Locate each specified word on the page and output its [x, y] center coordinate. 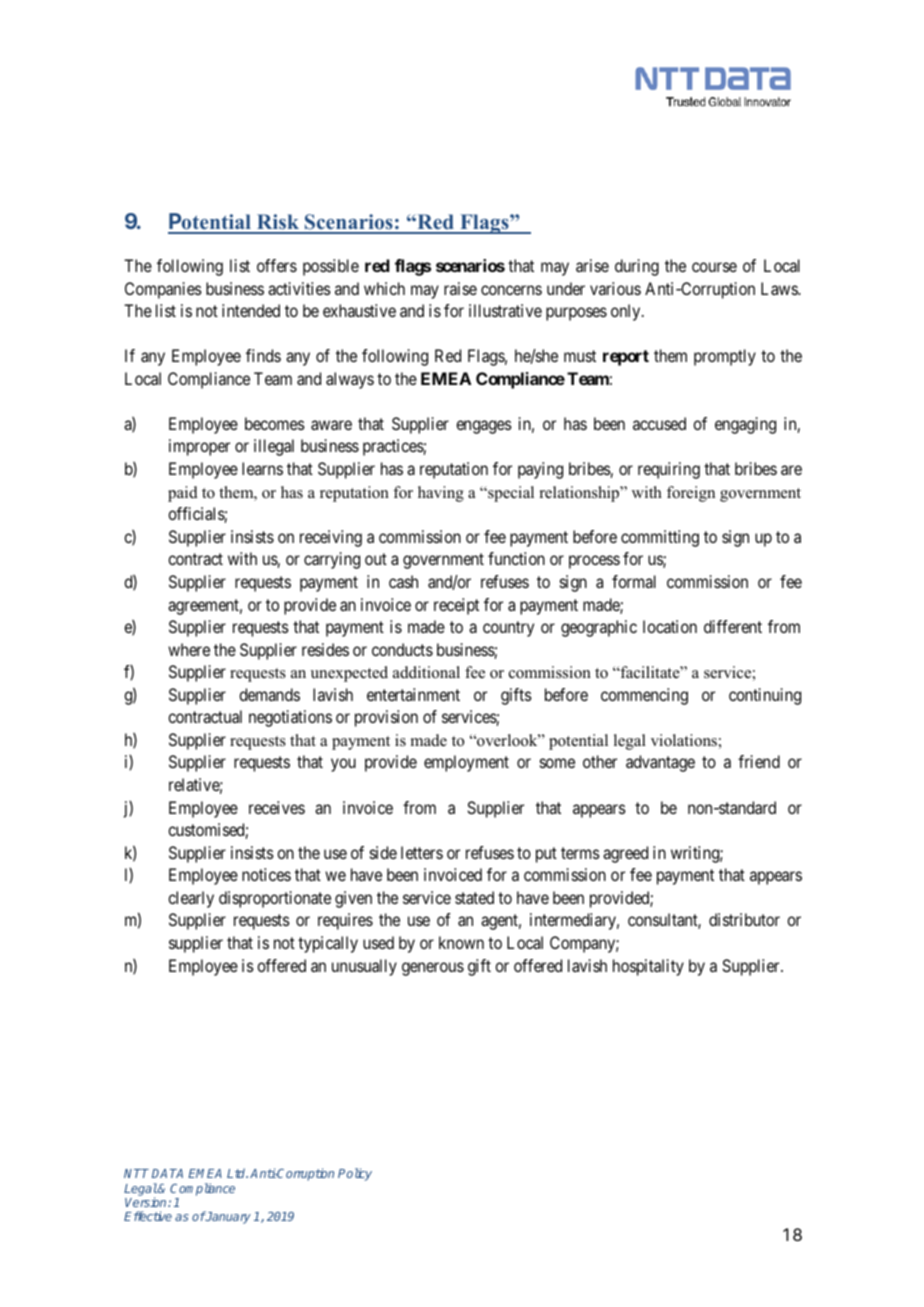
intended [251, 310]
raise [460, 288]
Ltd [237, 1173]
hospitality [648, 967]
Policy [355, 1174]
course [714, 267]
